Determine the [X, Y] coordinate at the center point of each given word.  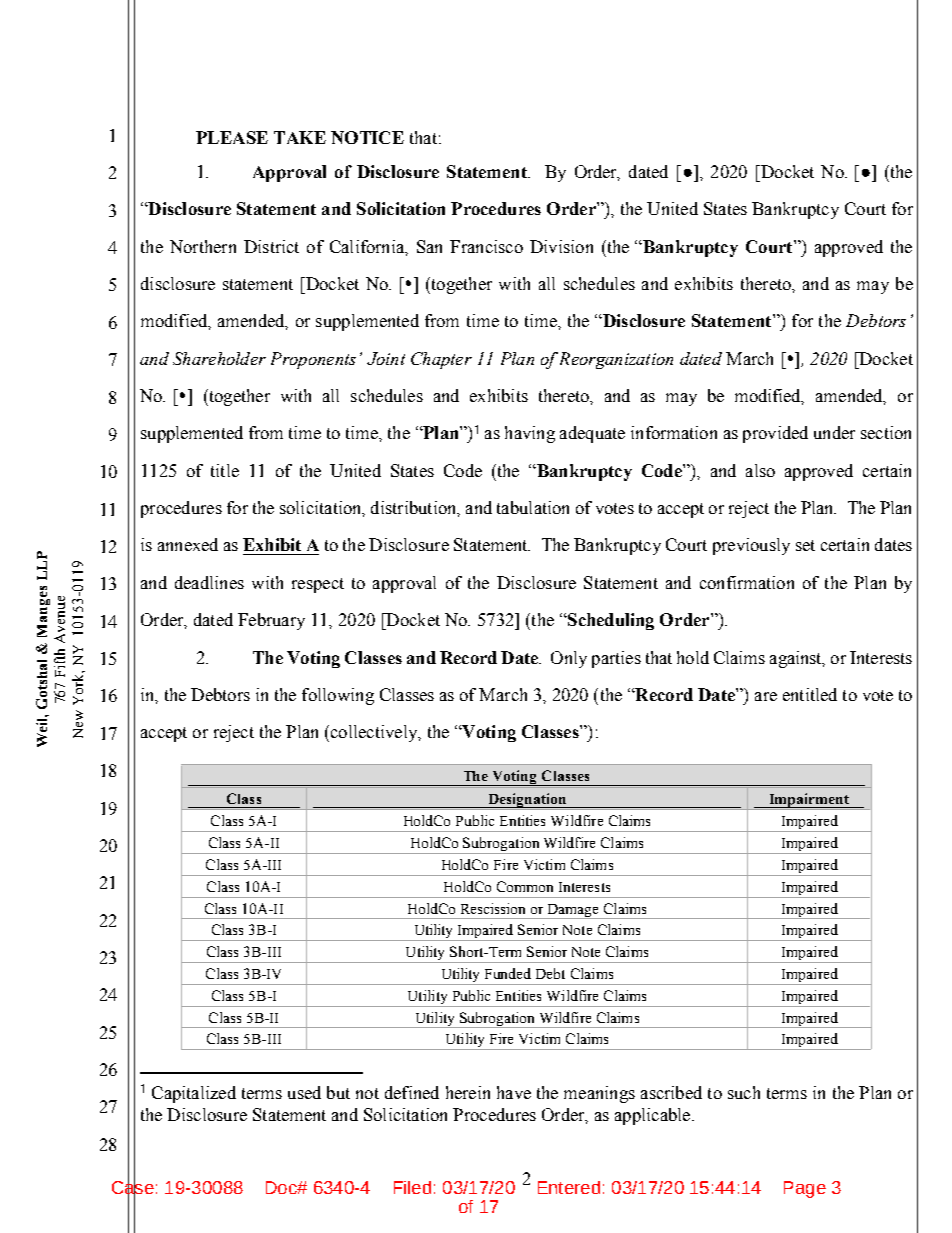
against [797, 659]
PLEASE [232, 137]
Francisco [486, 246]
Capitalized [194, 1094]
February [271, 621]
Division [561, 246]
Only [569, 659]
